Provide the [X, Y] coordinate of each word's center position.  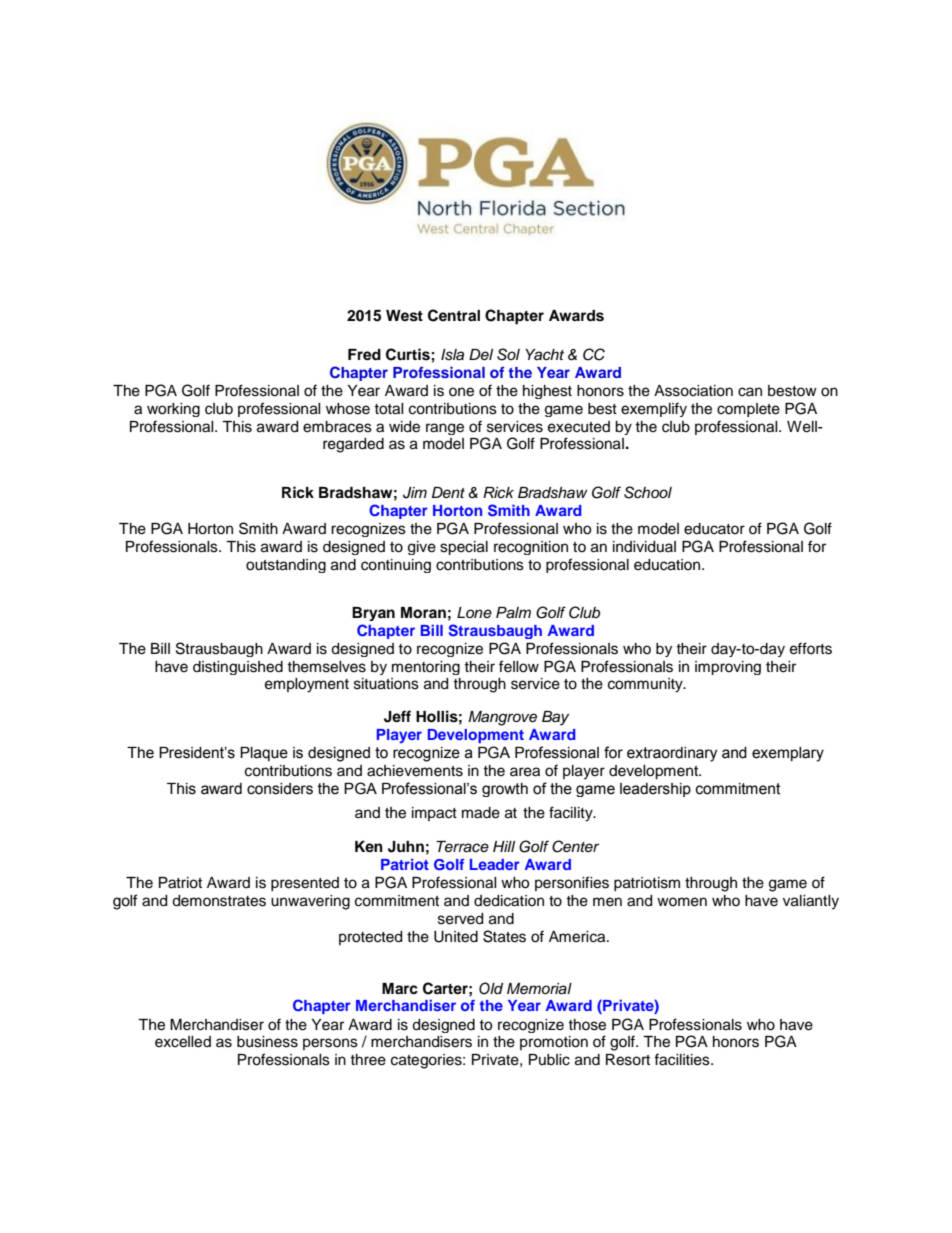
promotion [554, 1043]
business [267, 1042]
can [750, 392]
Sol [508, 354]
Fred [364, 355]
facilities [683, 1059]
